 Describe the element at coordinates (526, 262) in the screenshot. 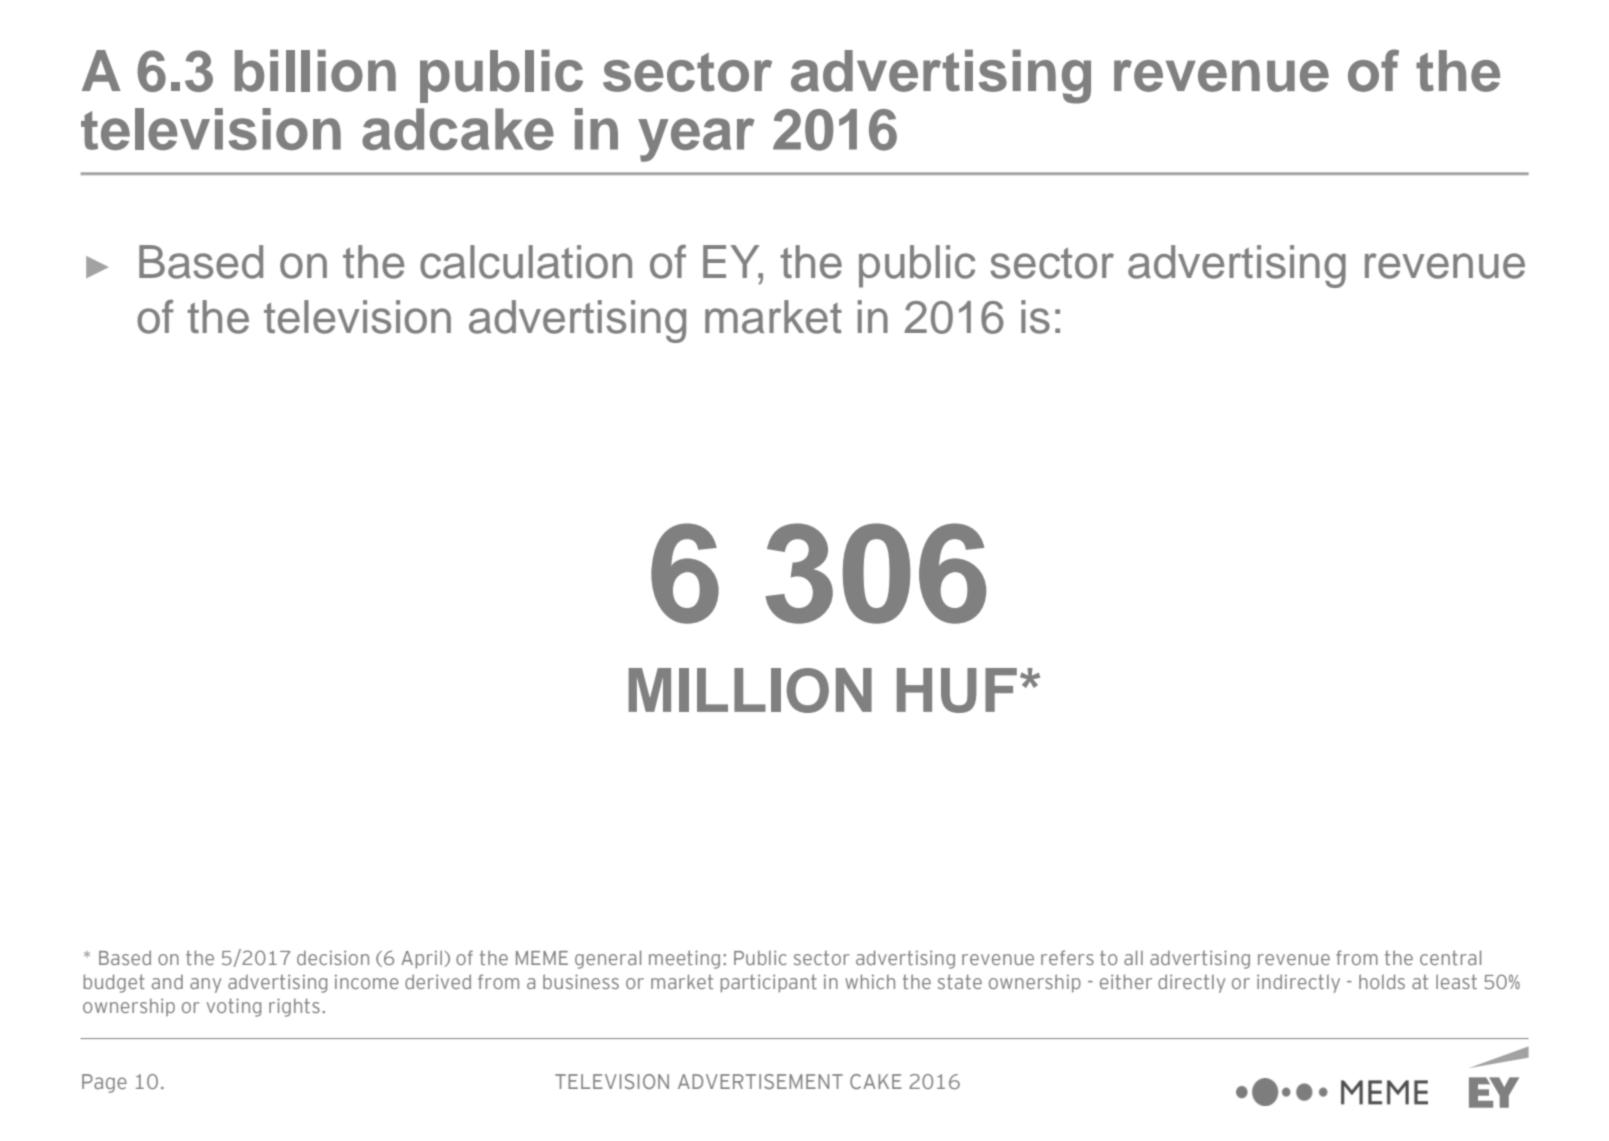

I see `calculation` at that location.
